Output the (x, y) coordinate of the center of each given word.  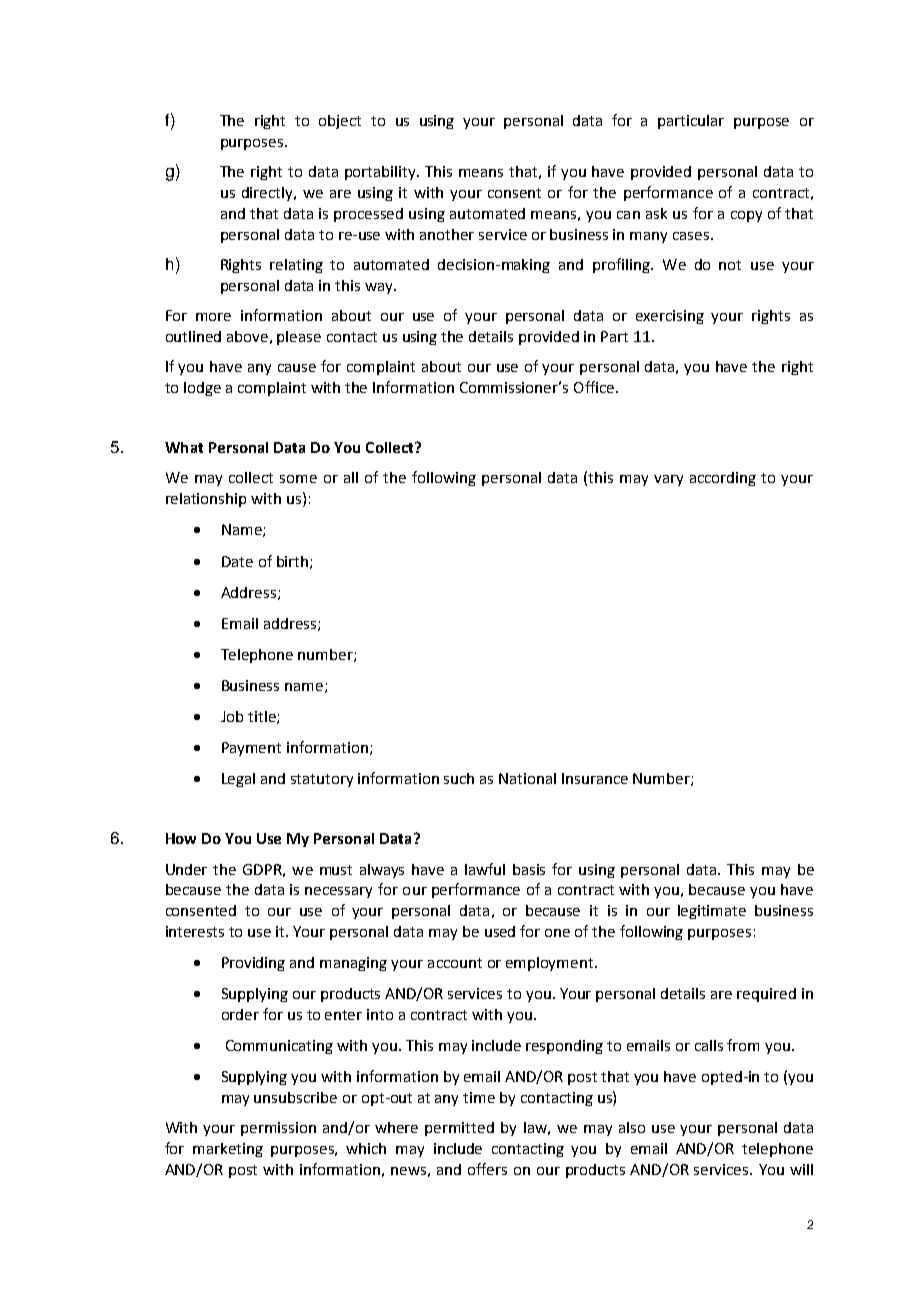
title (263, 717)
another (447, 234)
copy (746, 216)
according (723, 479)
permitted (459, 1129)
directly (268, 194)
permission (278, 1129)
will (801, 1169)
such (459, 778)
